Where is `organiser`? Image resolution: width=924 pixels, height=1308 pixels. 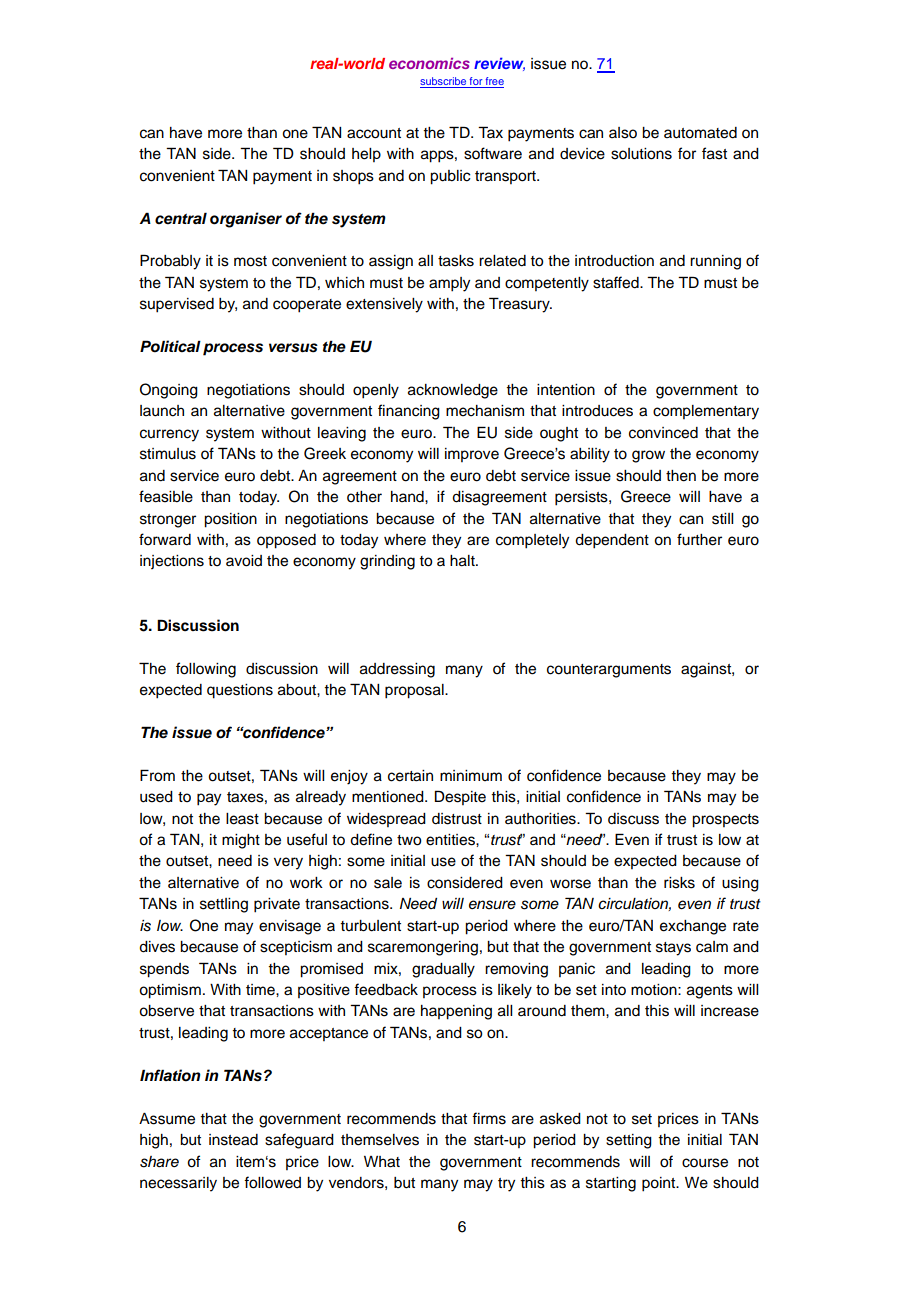
organiser is located at coordinates (246, 220).
